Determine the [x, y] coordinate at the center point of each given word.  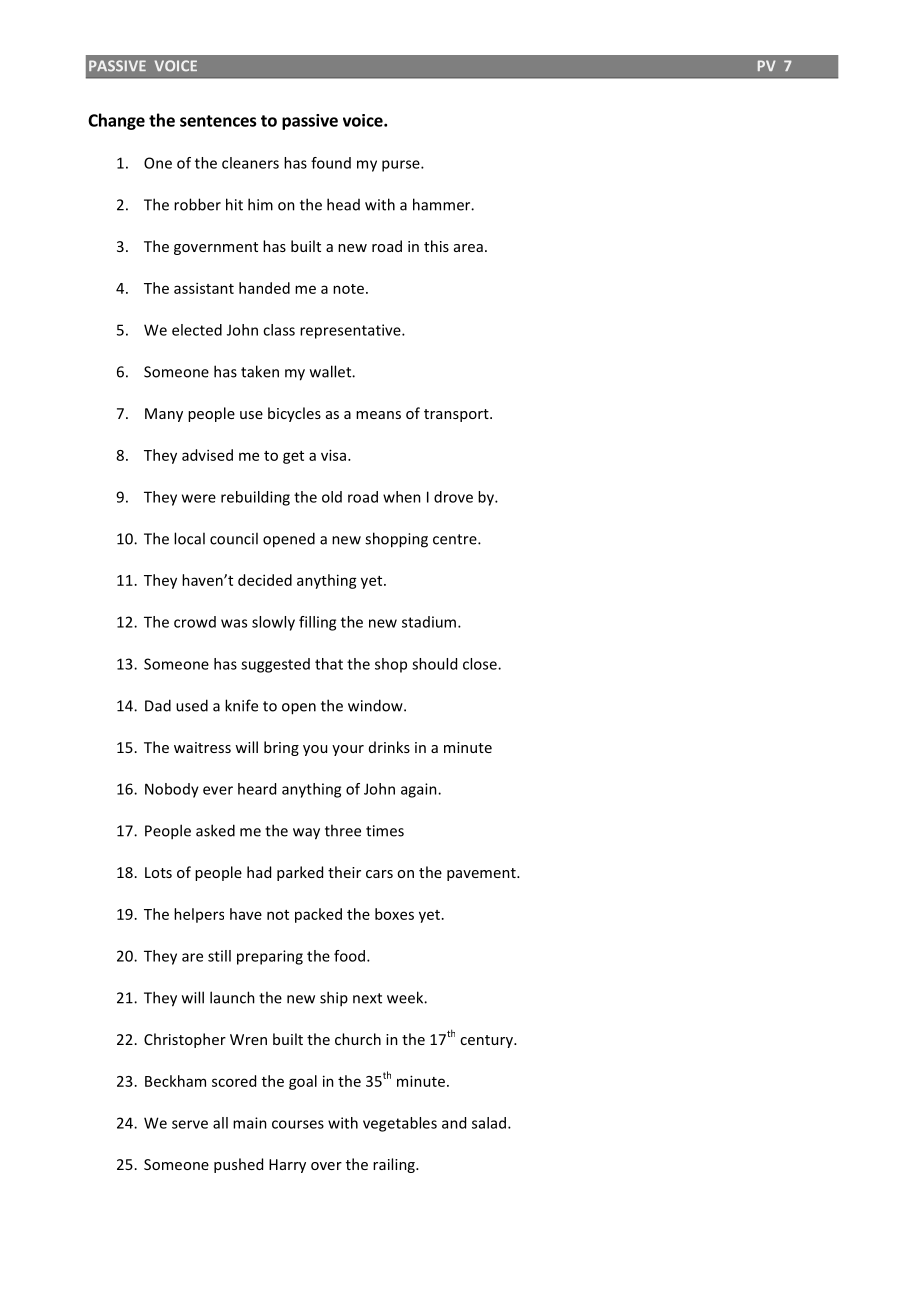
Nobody [172, 790]
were [199, 498]
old [332, 497]
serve [190, 1124]
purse [402, 166]
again [420, 790]
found [331, 163]
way [306, 834]
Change [116, 121]
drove [453, 497]
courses [298, 1124]
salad [490, 1123]
